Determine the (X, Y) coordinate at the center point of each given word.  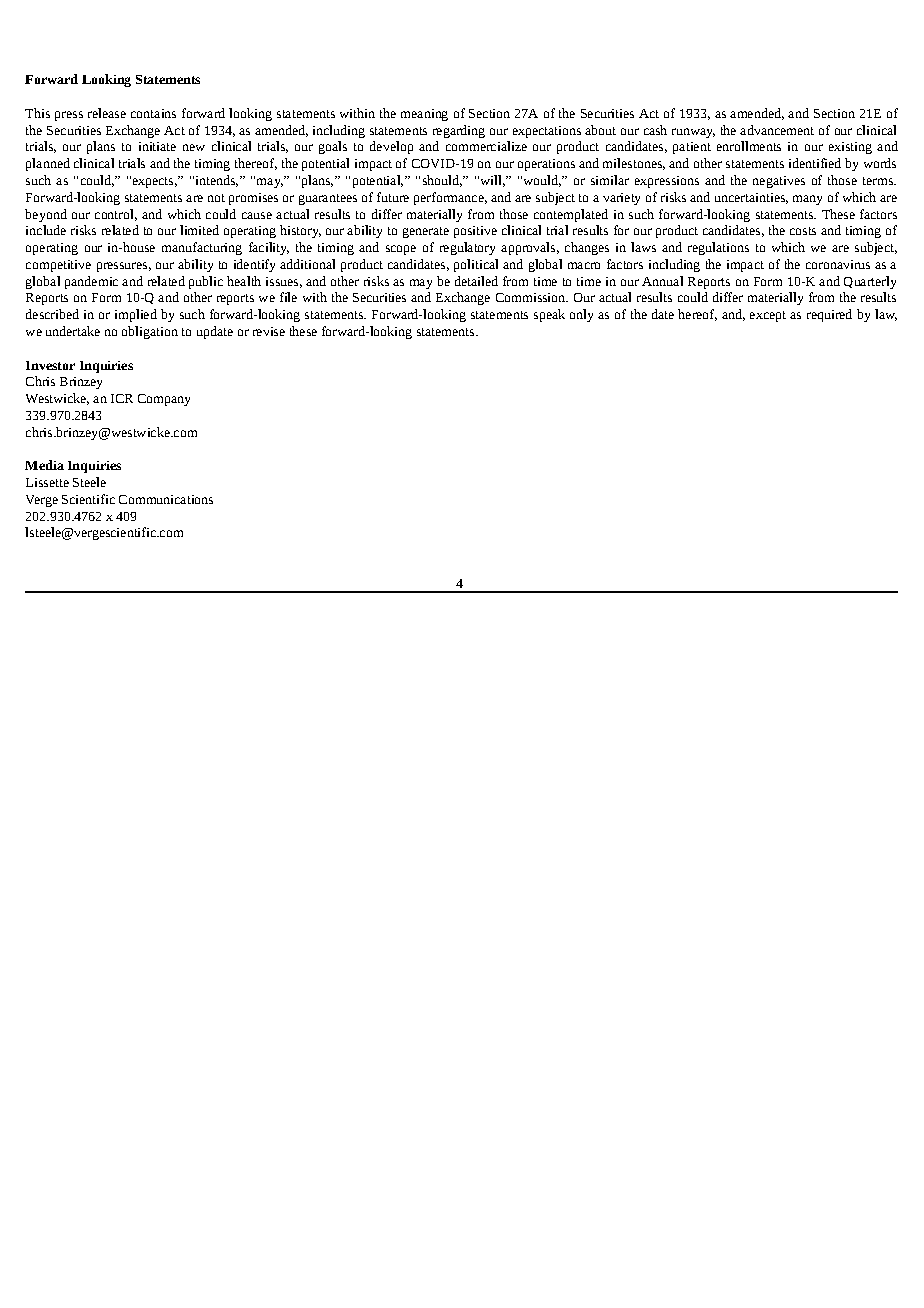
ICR (122, 398)
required (829, 315)
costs (803, 231)
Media (44, 465)
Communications (166, 499)
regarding (459, 131)
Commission (531, 297)
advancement (777, 130)
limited (199, 230)
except (768, 316)
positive (475, 232)
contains (153, 113)
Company (164, 400)
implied (136, 315)
